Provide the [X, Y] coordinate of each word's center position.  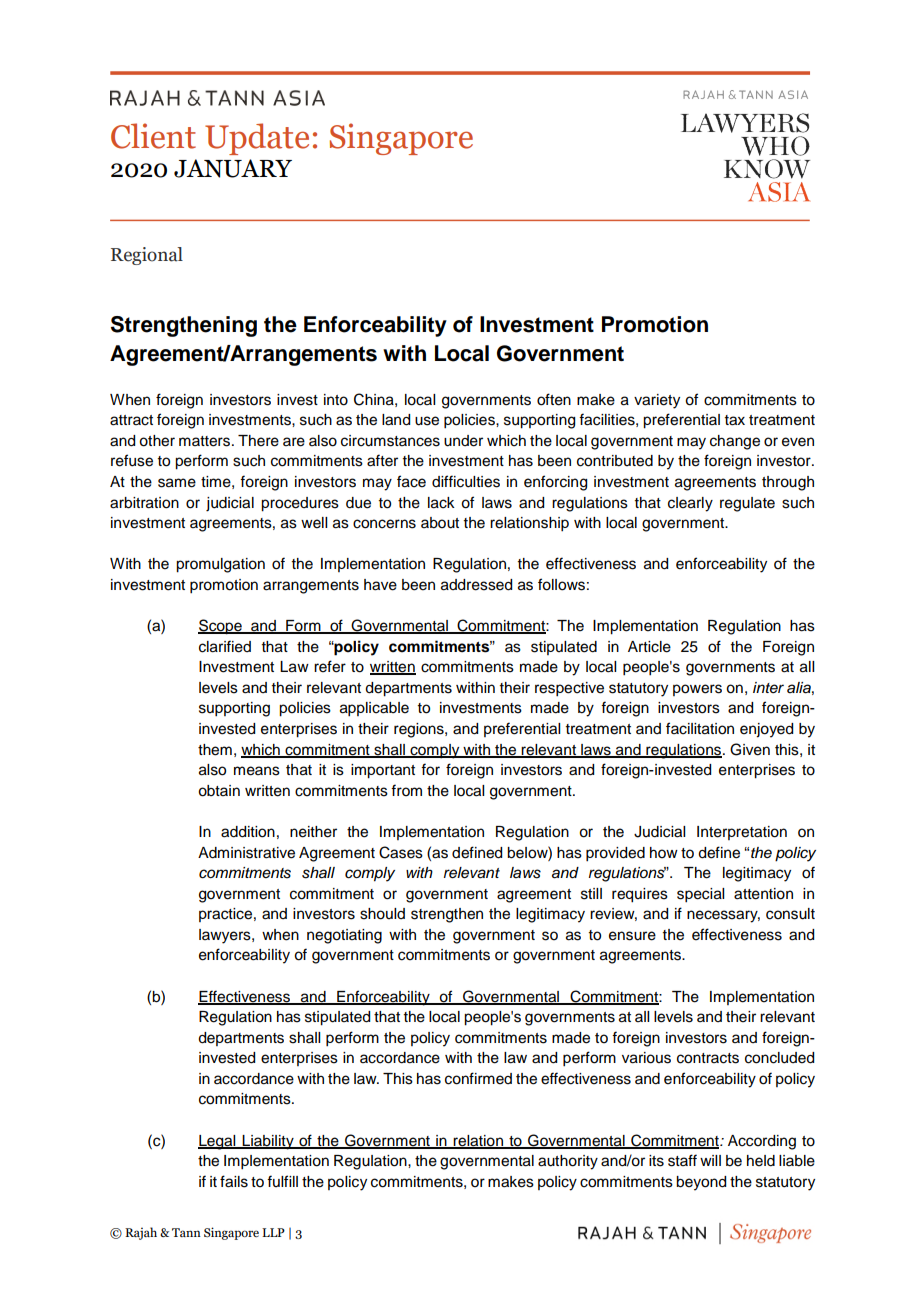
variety [657, 401]
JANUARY [233, 168]
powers [697, 690]
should [382, 914]
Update [257, 139]
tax [735, 420]
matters [206, 441]
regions [420, 730]
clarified [225, 646]
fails [234, 1181]
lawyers [226, 936]
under [463, 441]
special [700, 895]
